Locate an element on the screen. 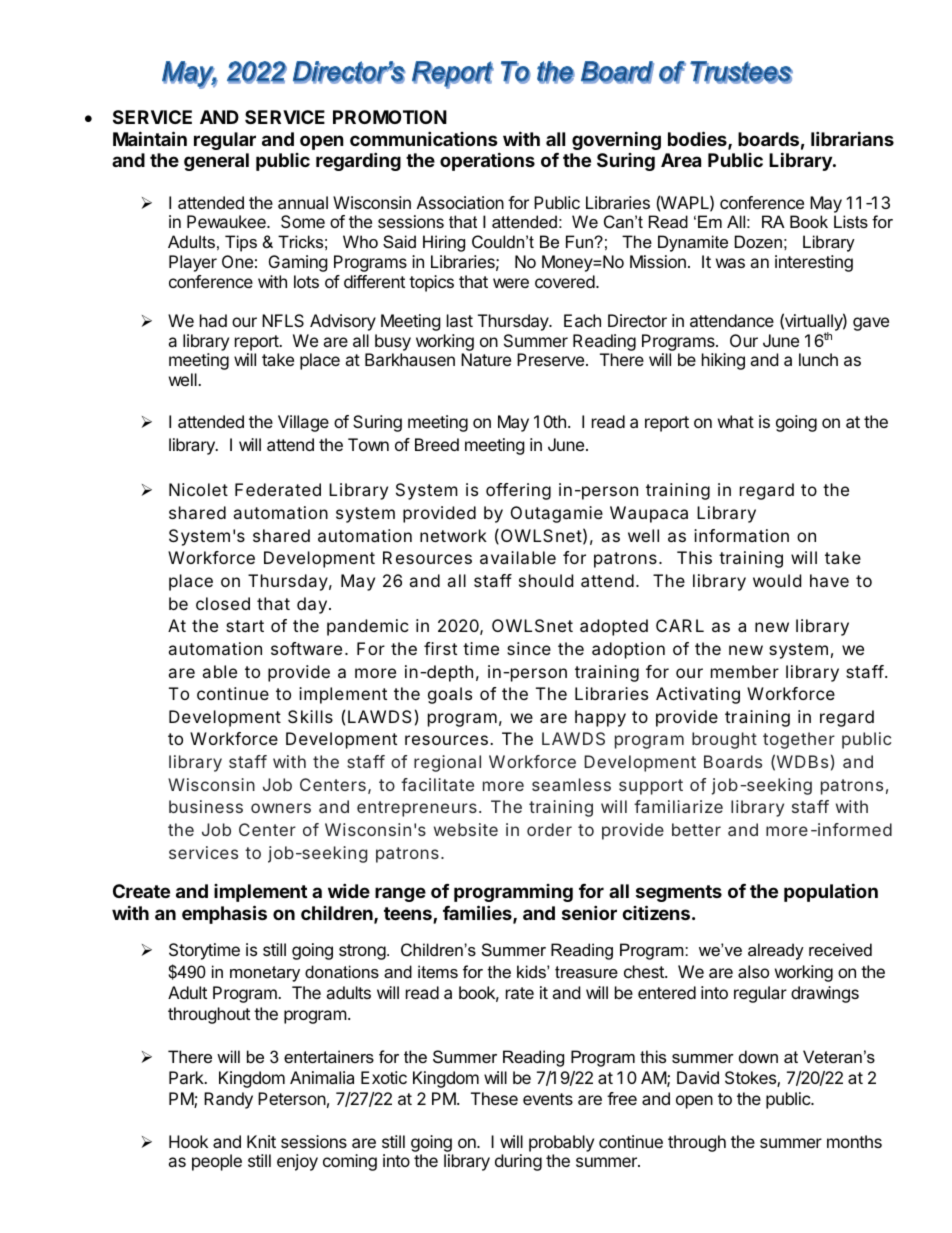 Image resolution: width=952 pixels, height=1233 pixels. Knit is located at coordinates (261, 1141).
